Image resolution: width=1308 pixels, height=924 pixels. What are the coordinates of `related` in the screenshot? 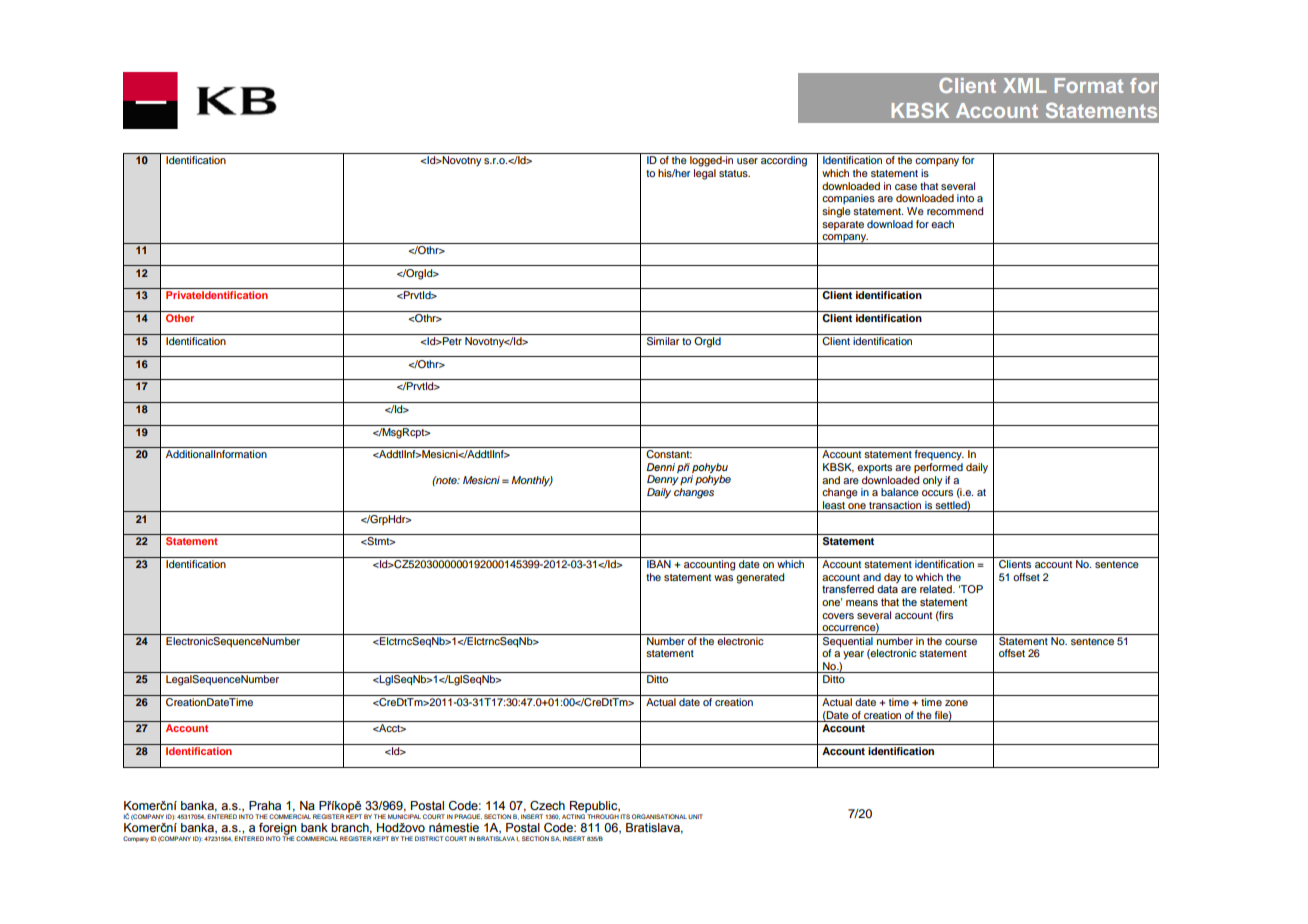 It's located at (937, 589).
